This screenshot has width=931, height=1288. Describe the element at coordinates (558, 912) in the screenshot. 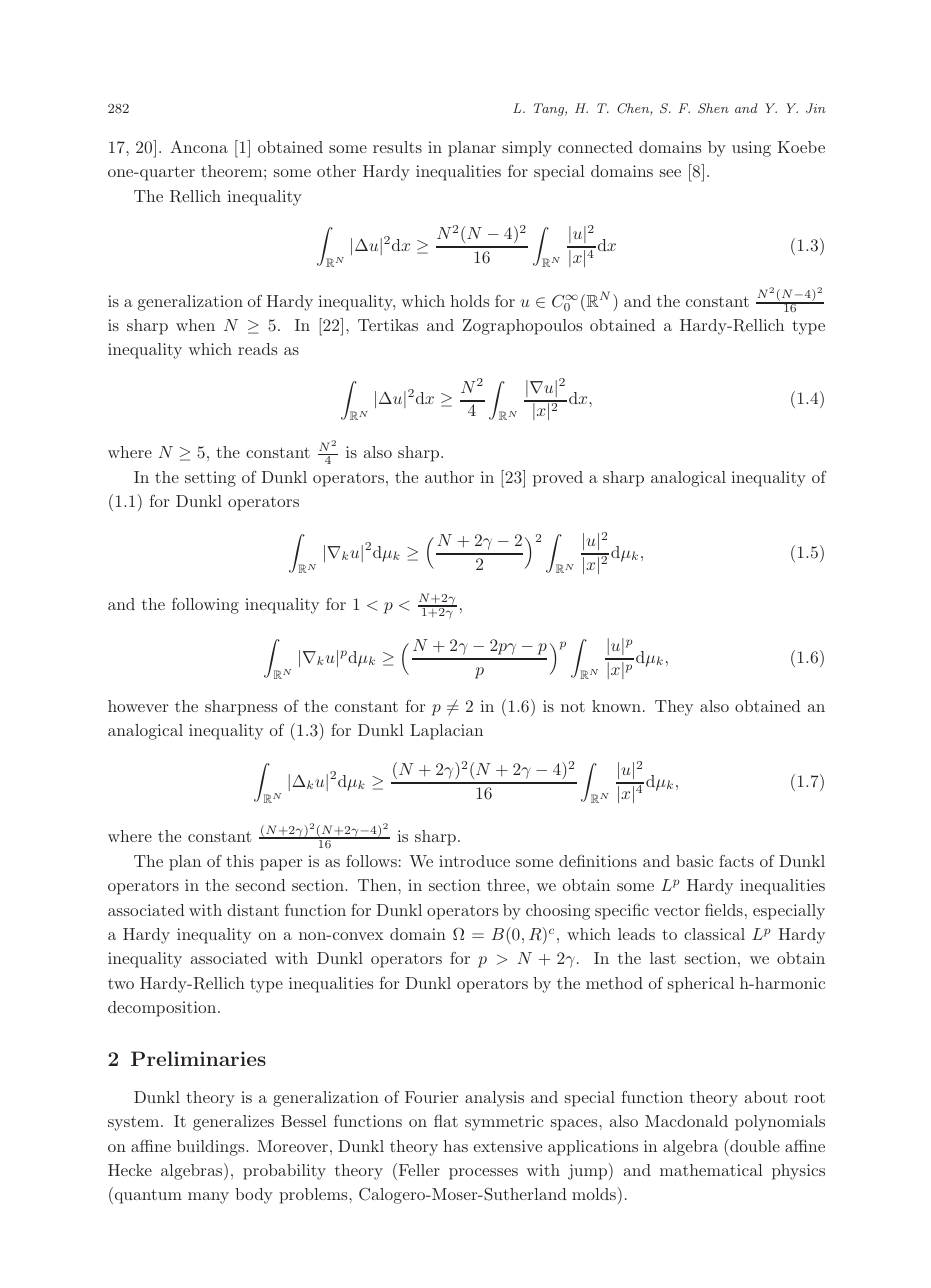

I see `choosing` at that location.
